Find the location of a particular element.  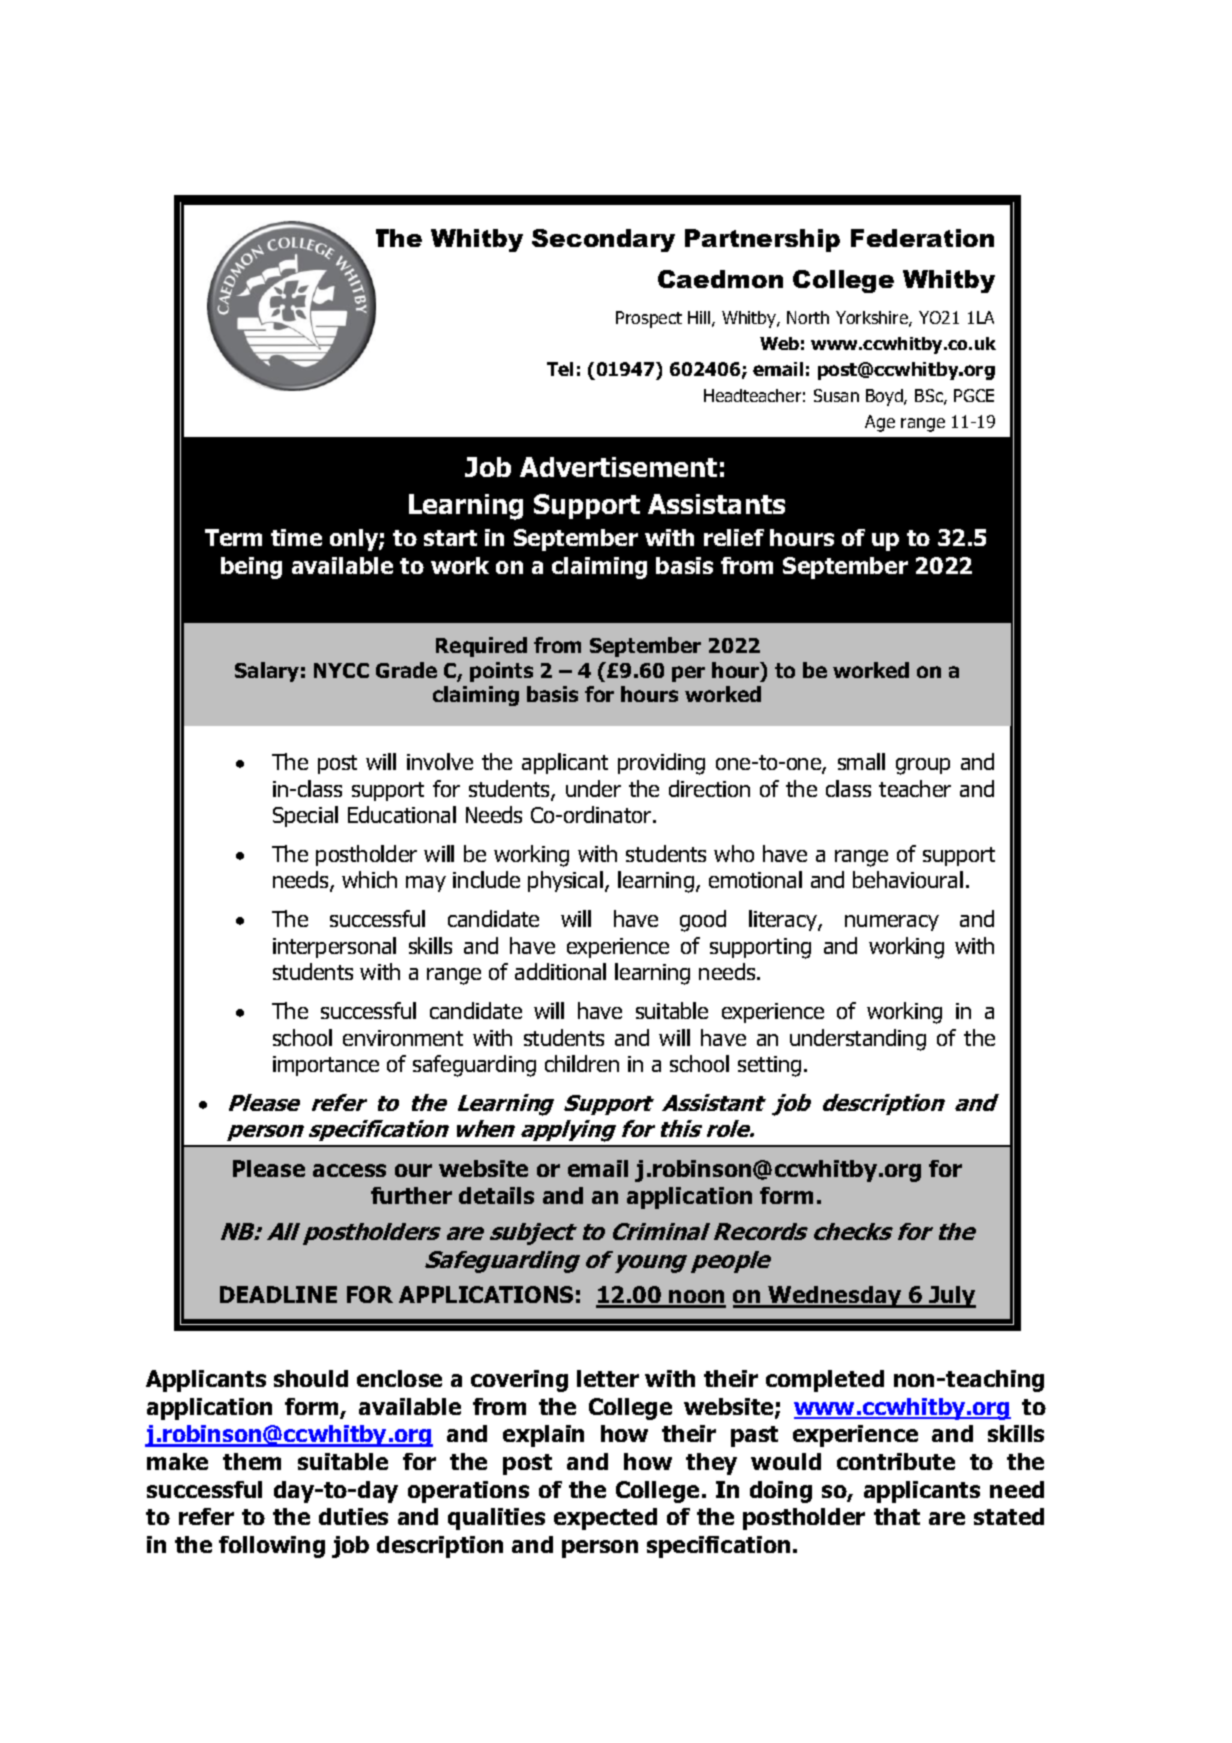

expected is located at coordinates (605, 1519).
